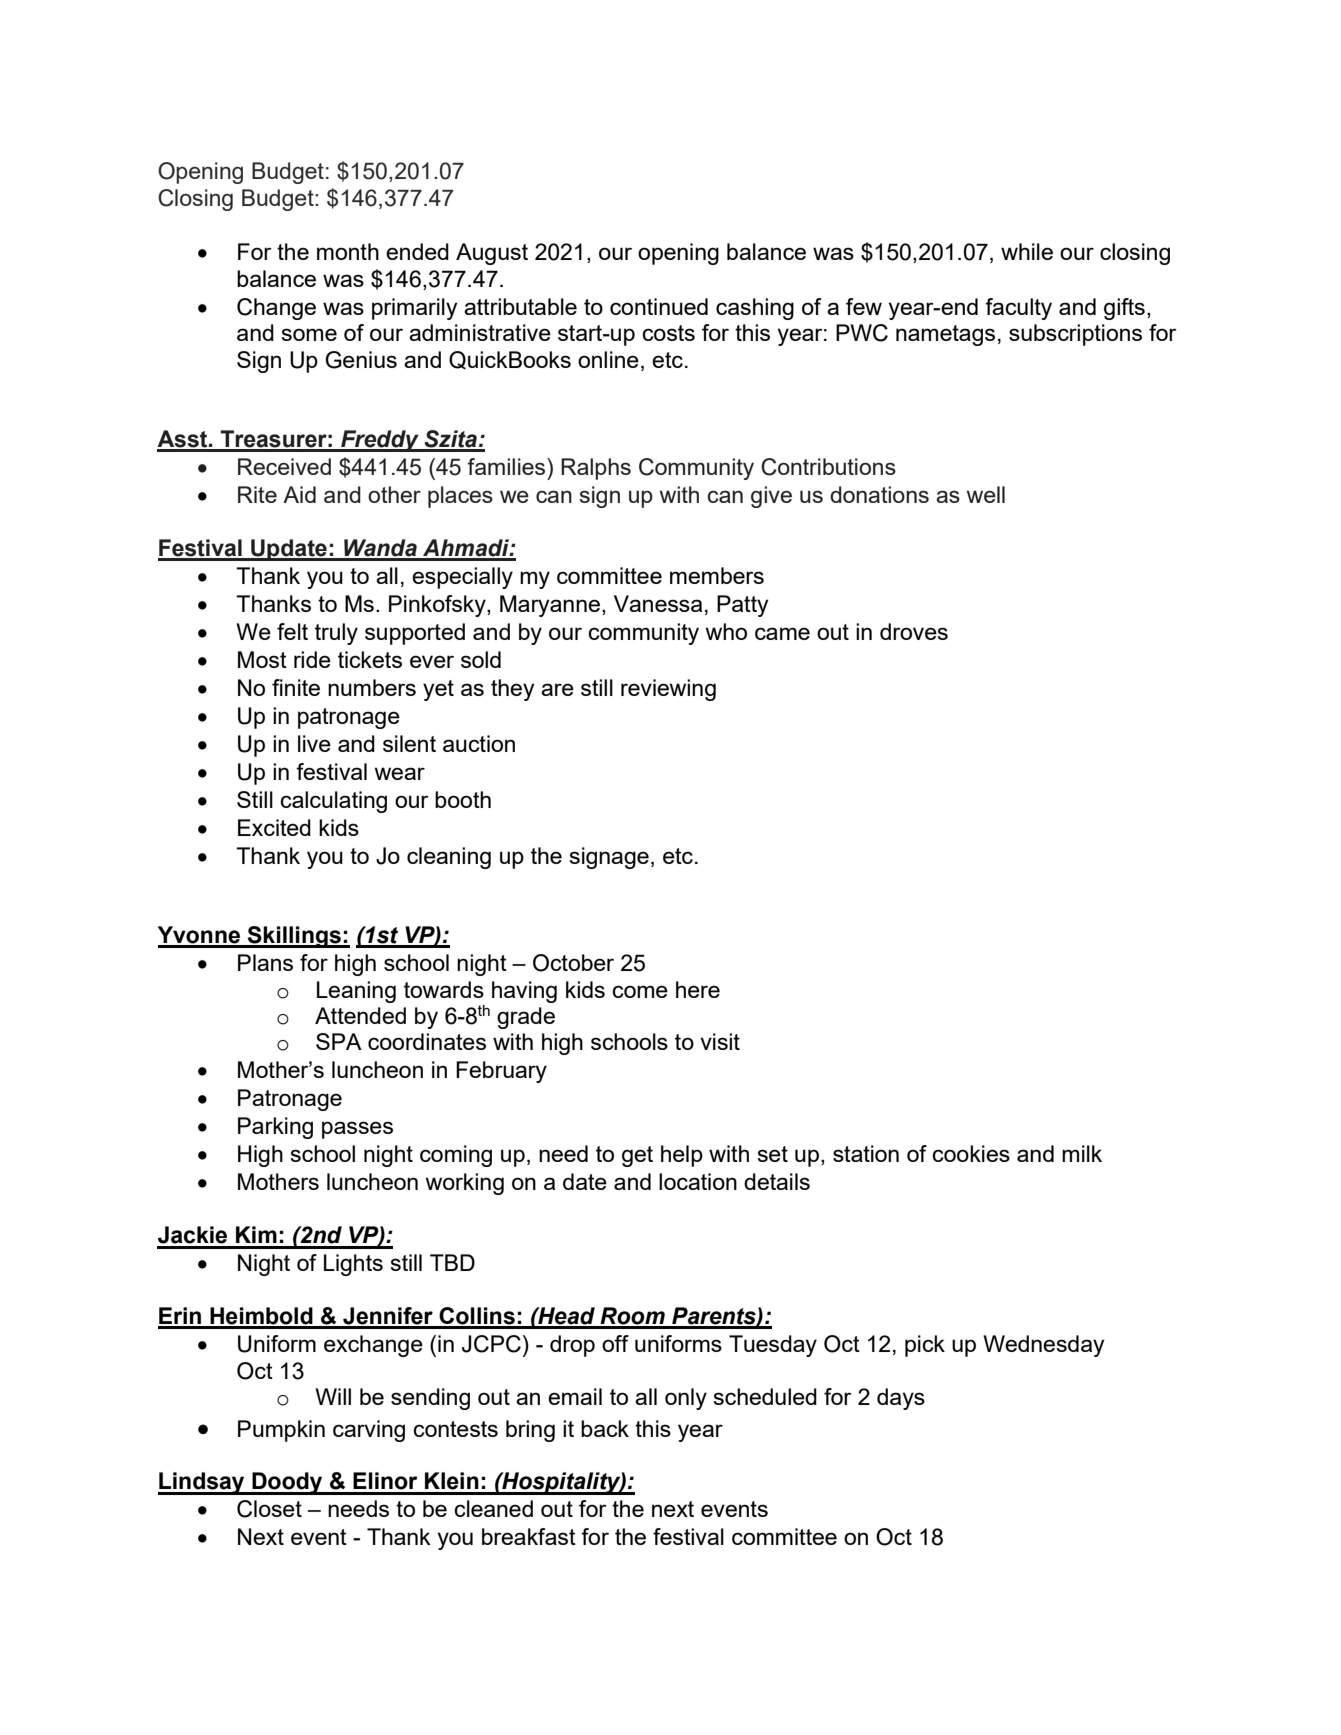 Image resolution: width=1341 pixels, height=1735 pixels. I want to click on back, so click(605, 1428).
